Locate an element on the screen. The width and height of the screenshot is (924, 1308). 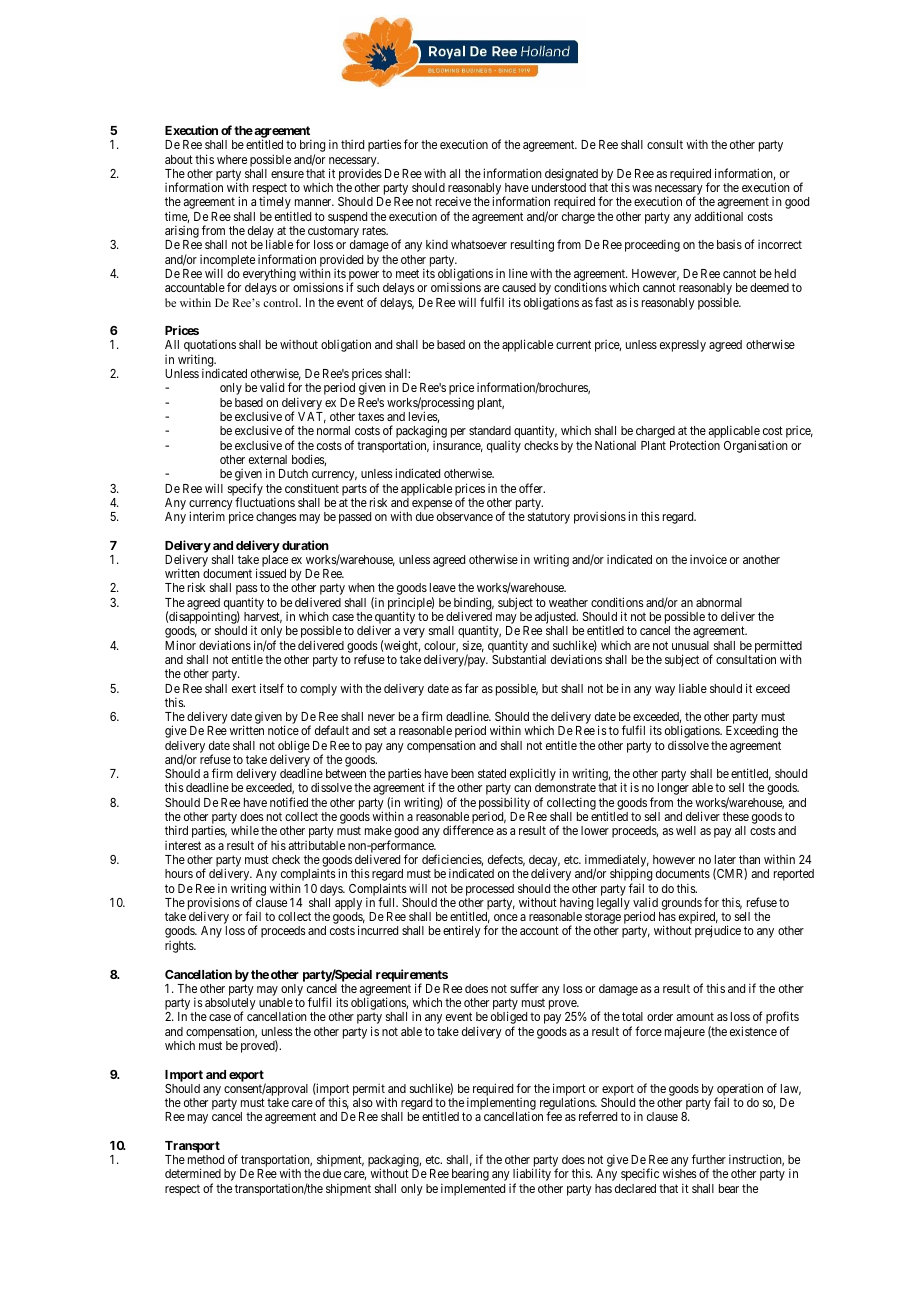
while is located at coordinates (245, 830).
